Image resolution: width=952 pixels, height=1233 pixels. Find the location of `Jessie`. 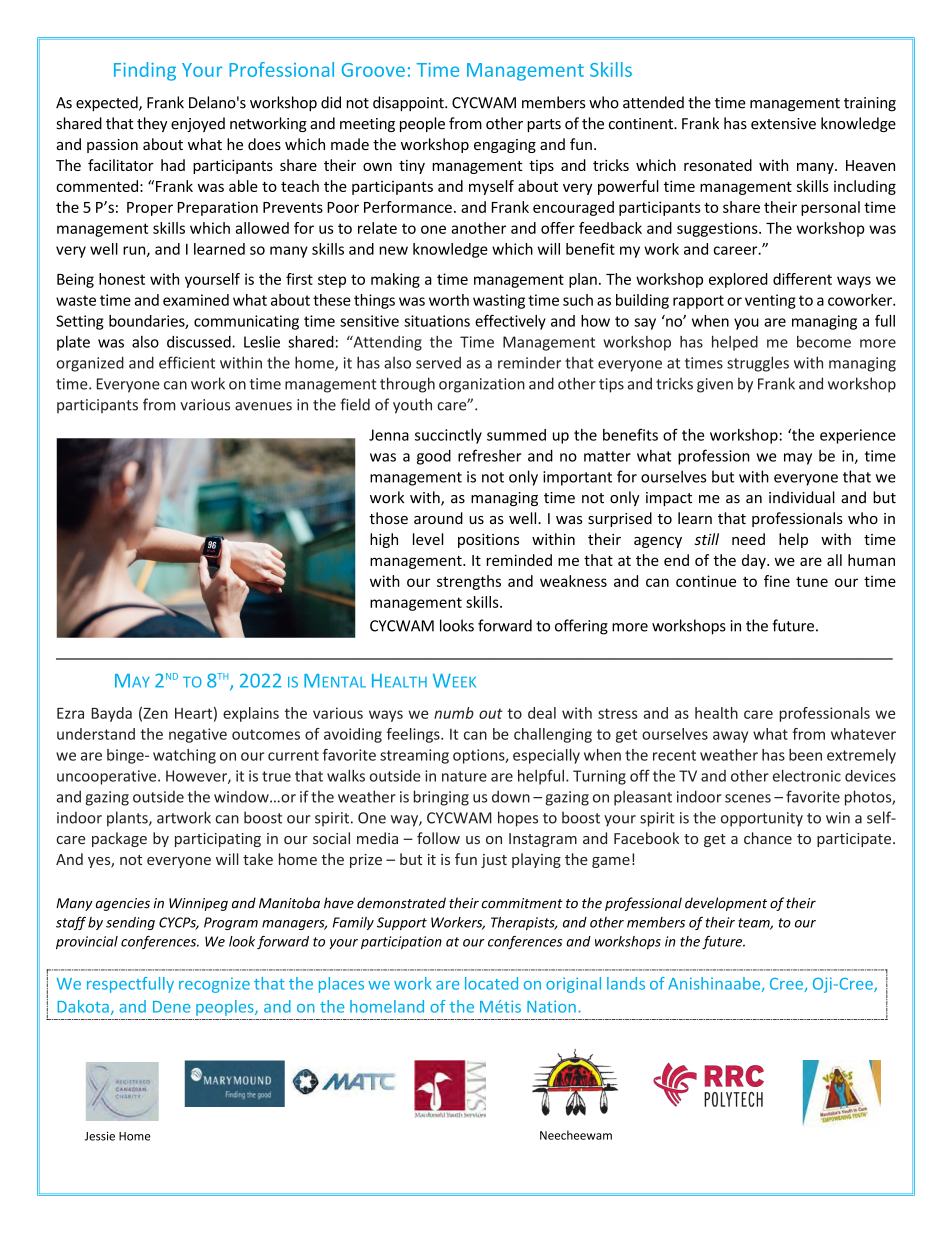

Jessie is located at coordinates (100, 1136).
